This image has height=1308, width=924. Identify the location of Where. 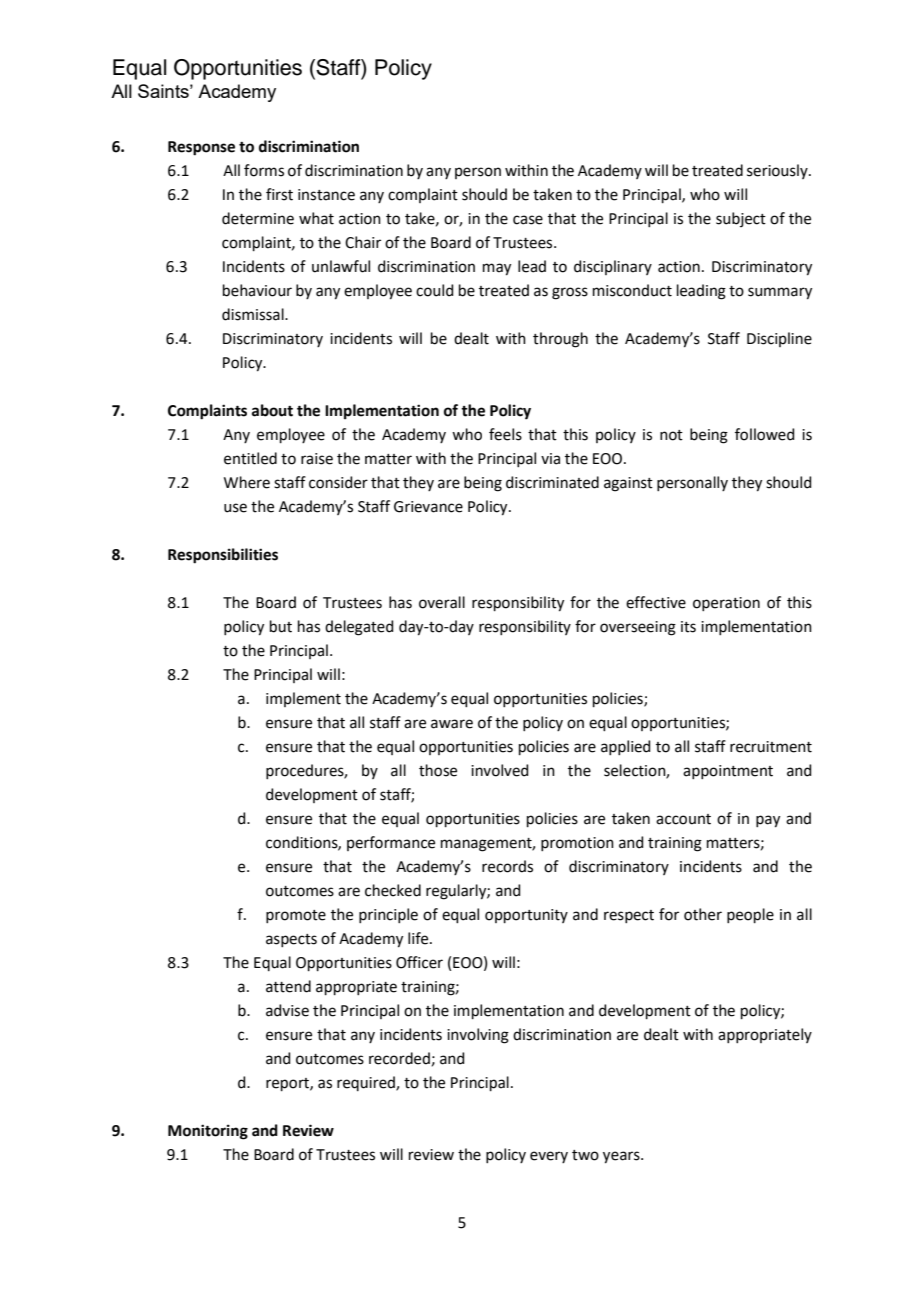
(247, 482).
